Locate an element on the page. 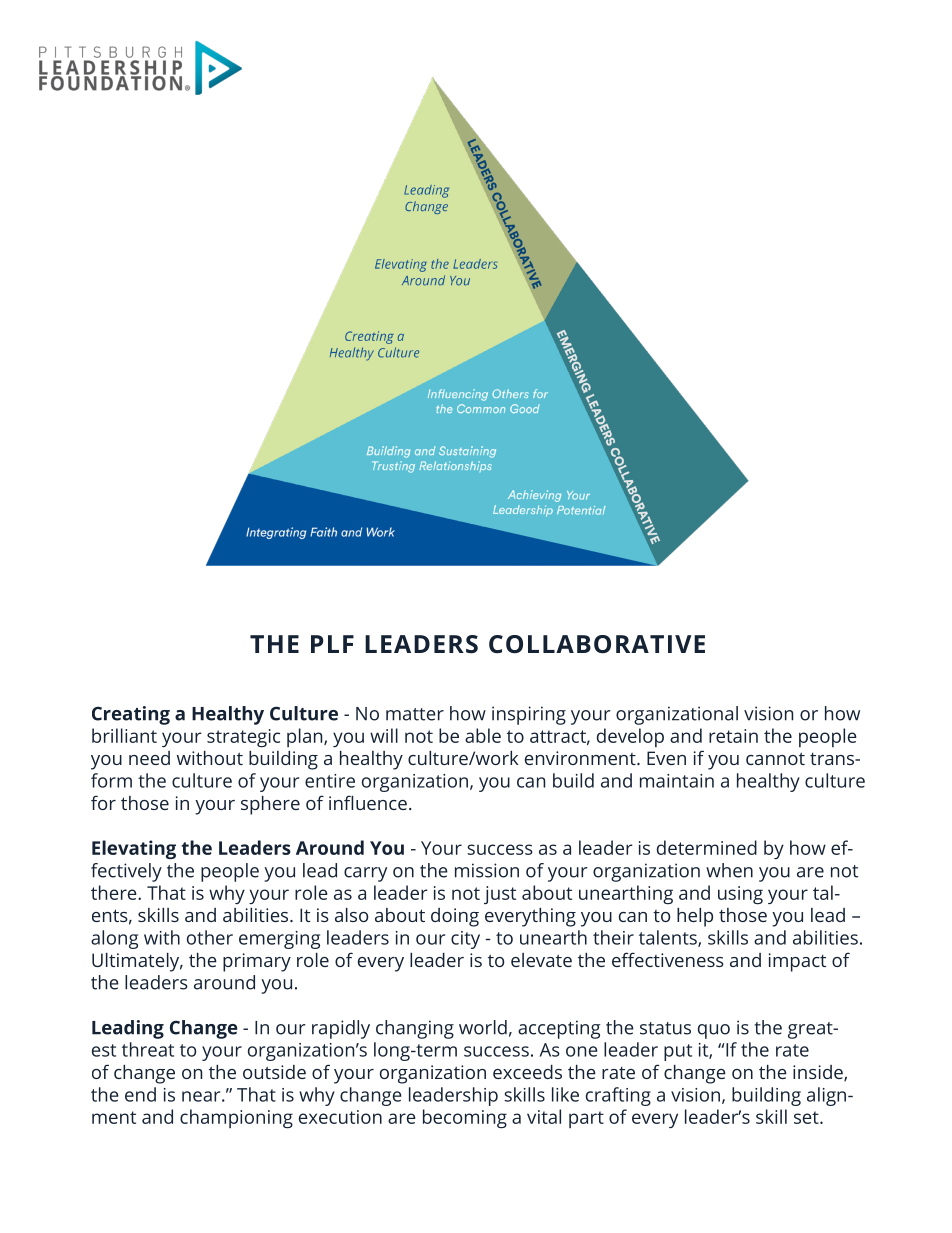 This document has height=1233, width=952. becoming is located at coordinates (465, 1119).
